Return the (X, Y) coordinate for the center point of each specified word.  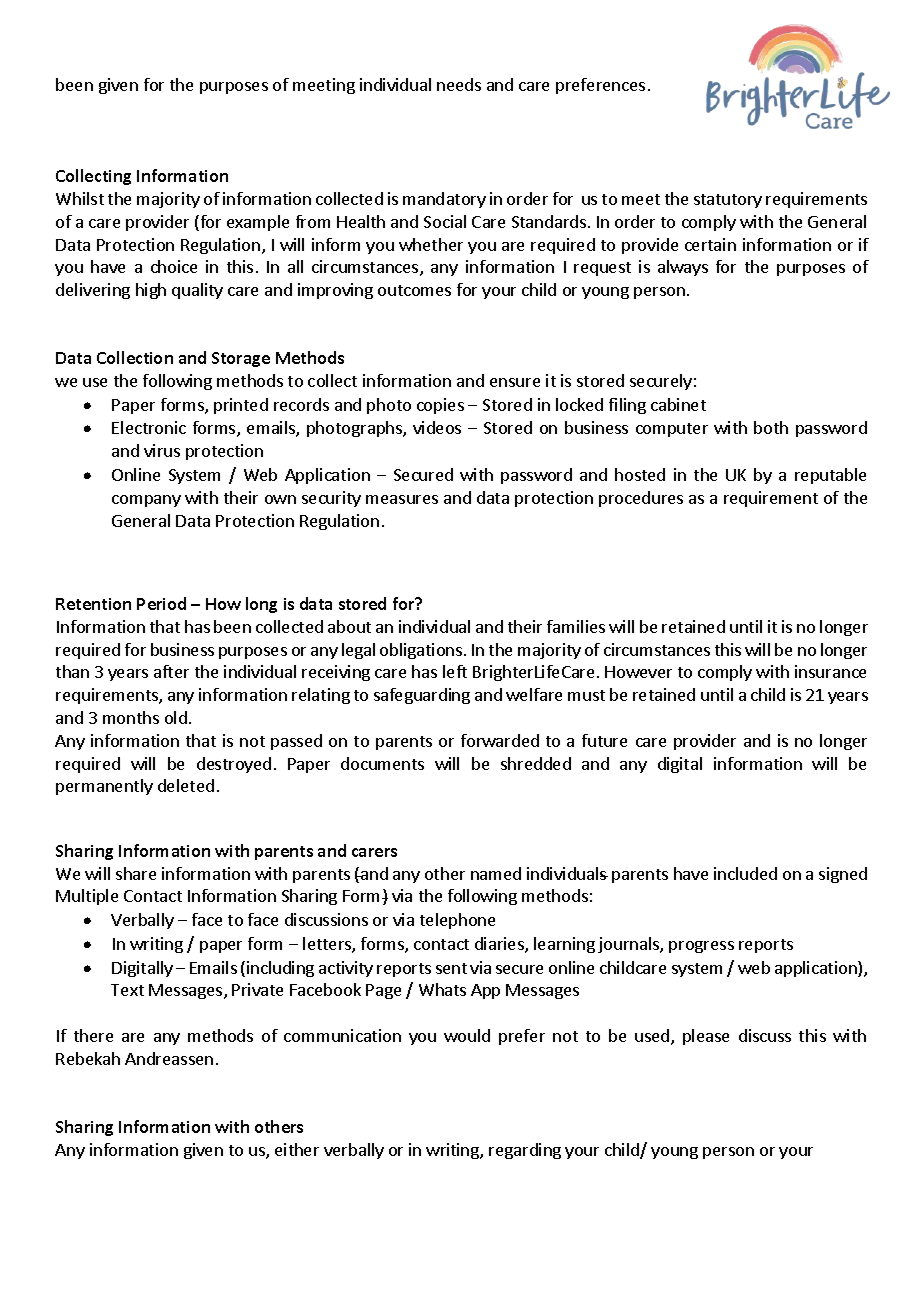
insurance (830, 671)
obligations (421, 651)
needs (459, 84)
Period (161, 603)
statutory (728, 201)
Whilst (80, 198)
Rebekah (88, 1058)
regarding (525, 1151)
